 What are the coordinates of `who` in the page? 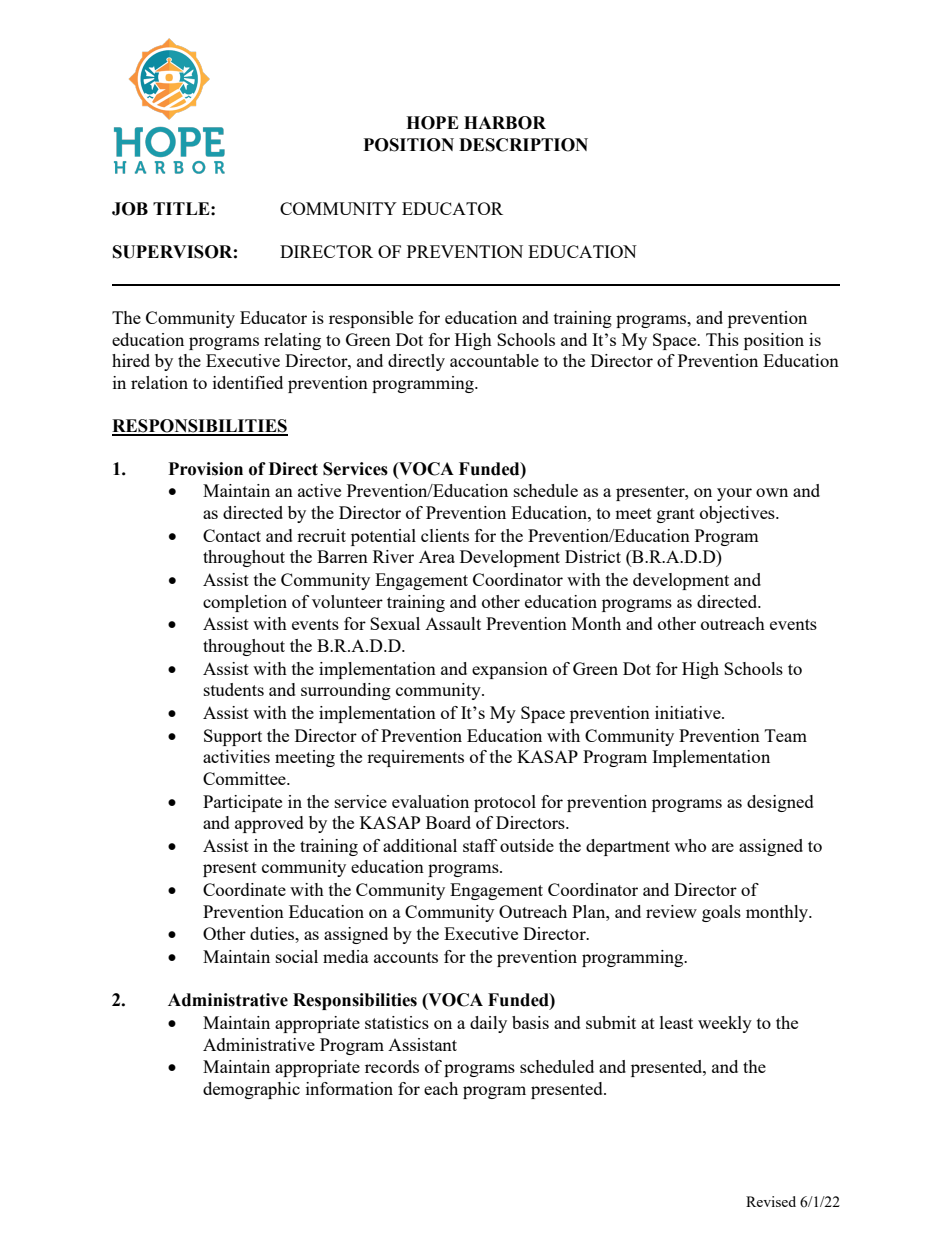 It's located at (690, 845).
